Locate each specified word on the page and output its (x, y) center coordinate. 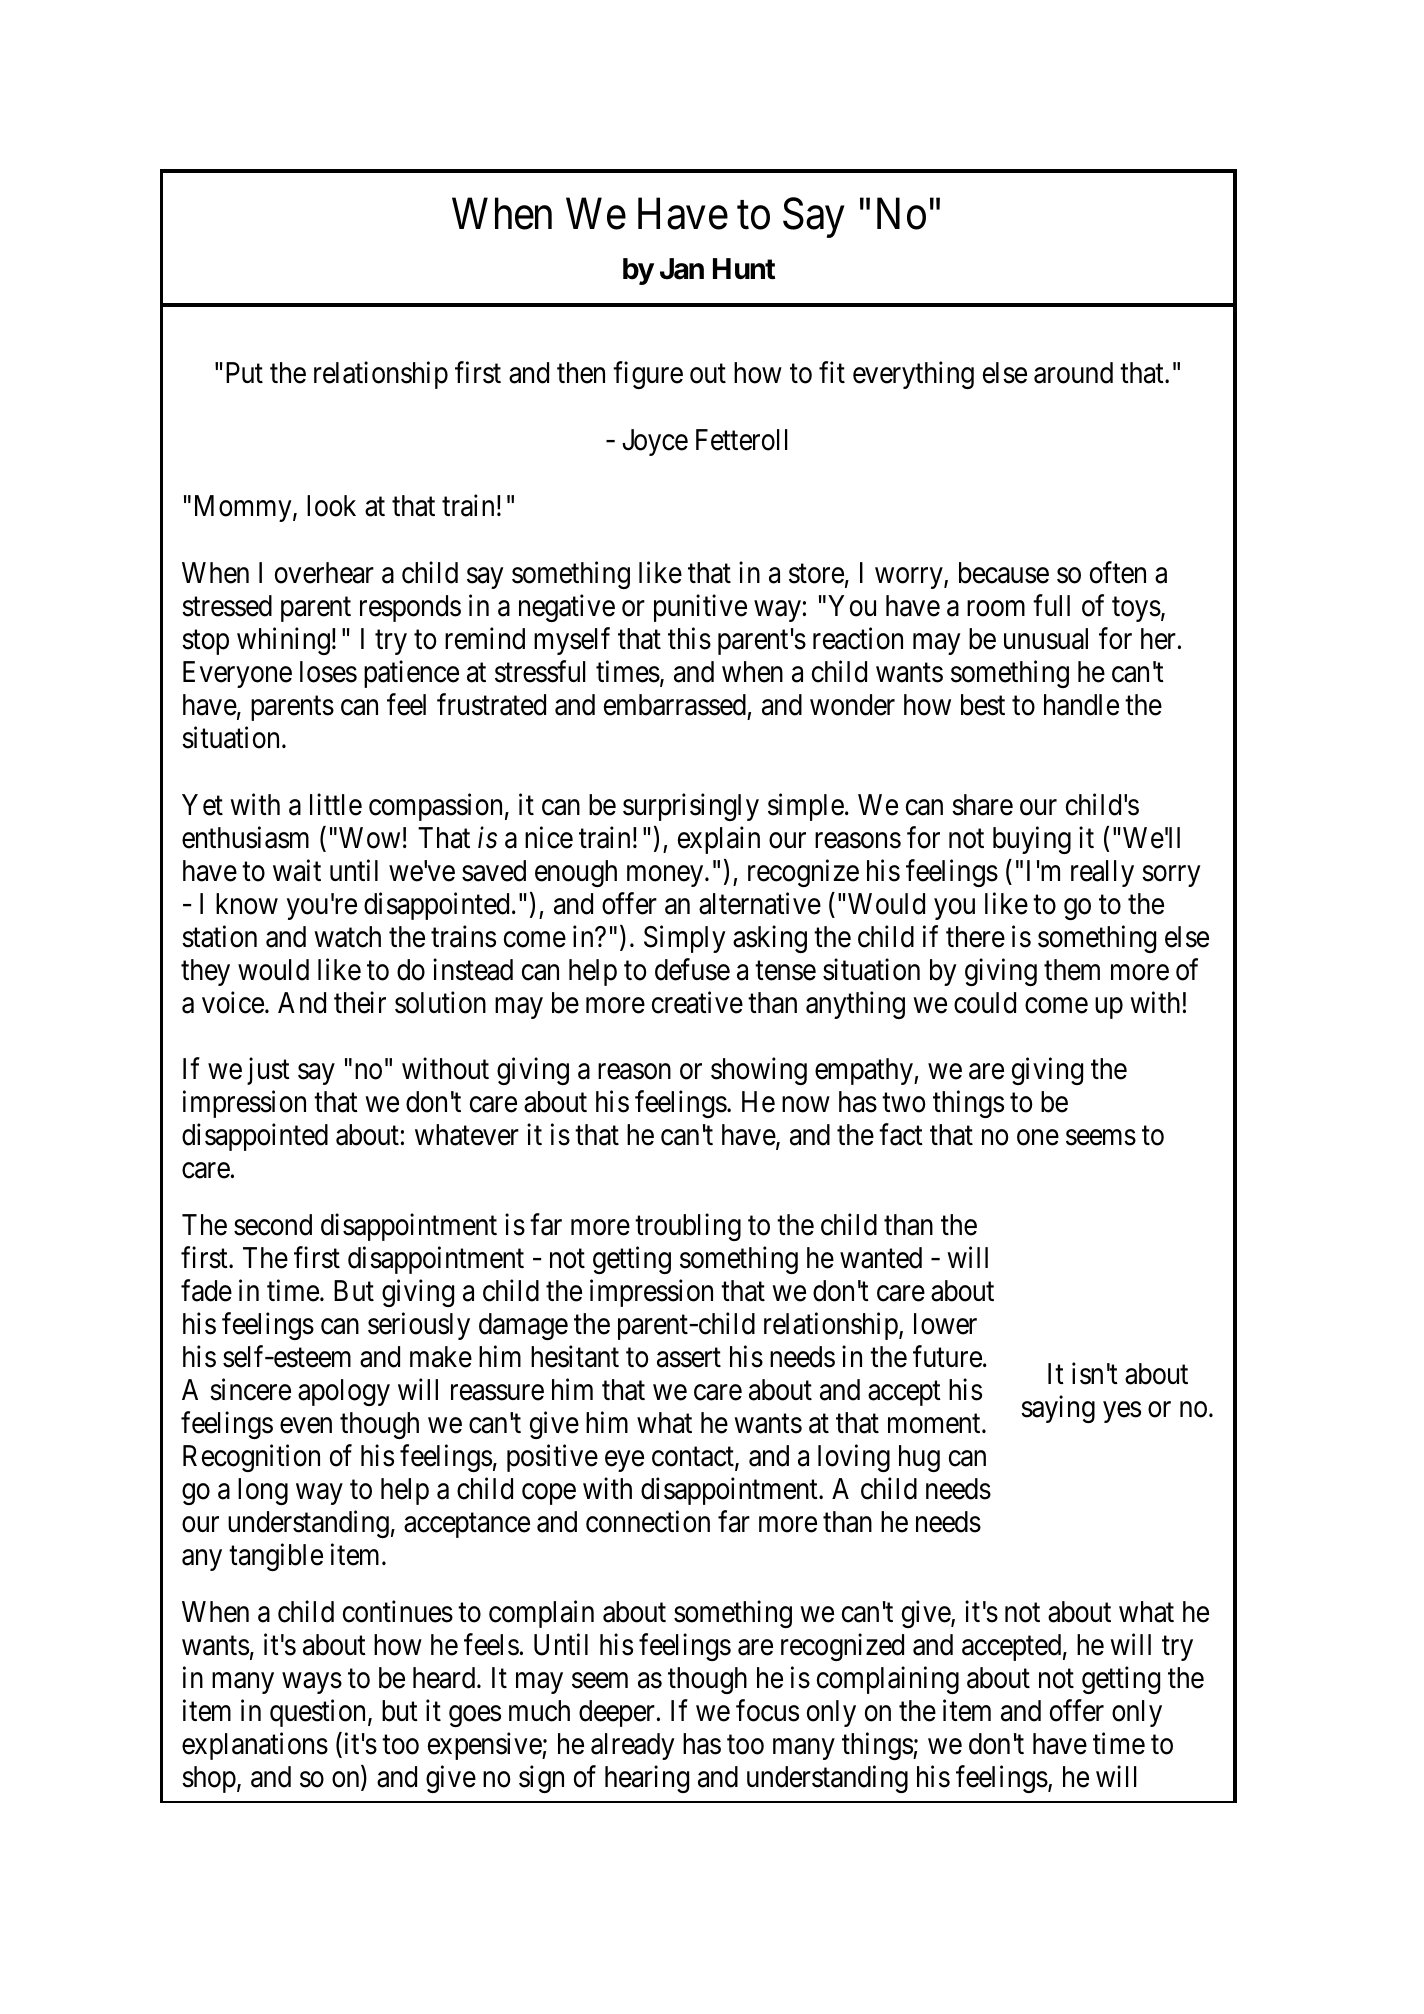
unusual (1046, 639)
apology (344, 1392)
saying (1058, 1409)
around (1073, 373)
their (360, 1002)
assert (689, 1358)
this (689, 638)
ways (312, 1683)
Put (244, 372)
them (1072, 970)
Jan (682, 269)
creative (697, 1002)
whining (283, 641)
